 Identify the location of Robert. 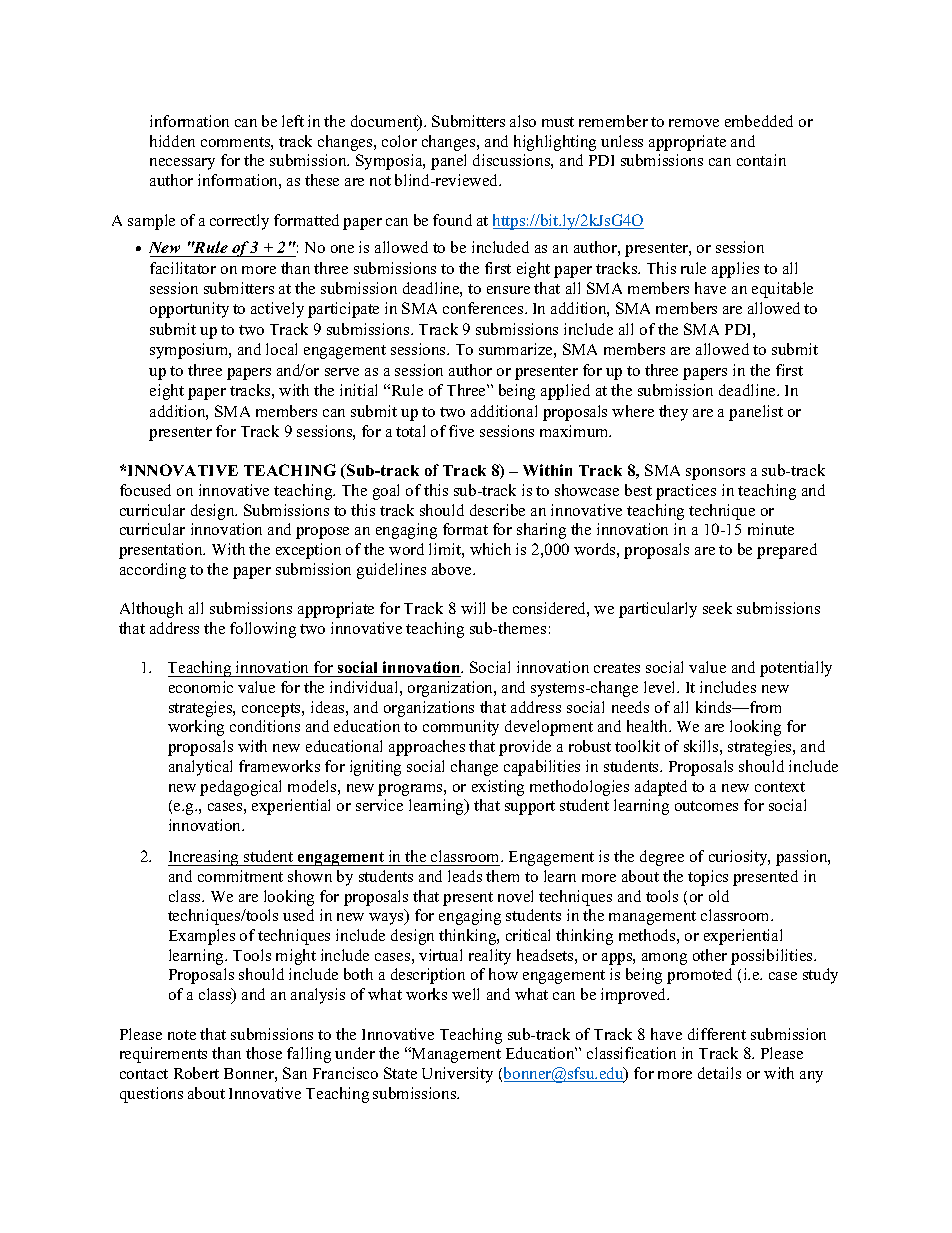
(196, 1073).
